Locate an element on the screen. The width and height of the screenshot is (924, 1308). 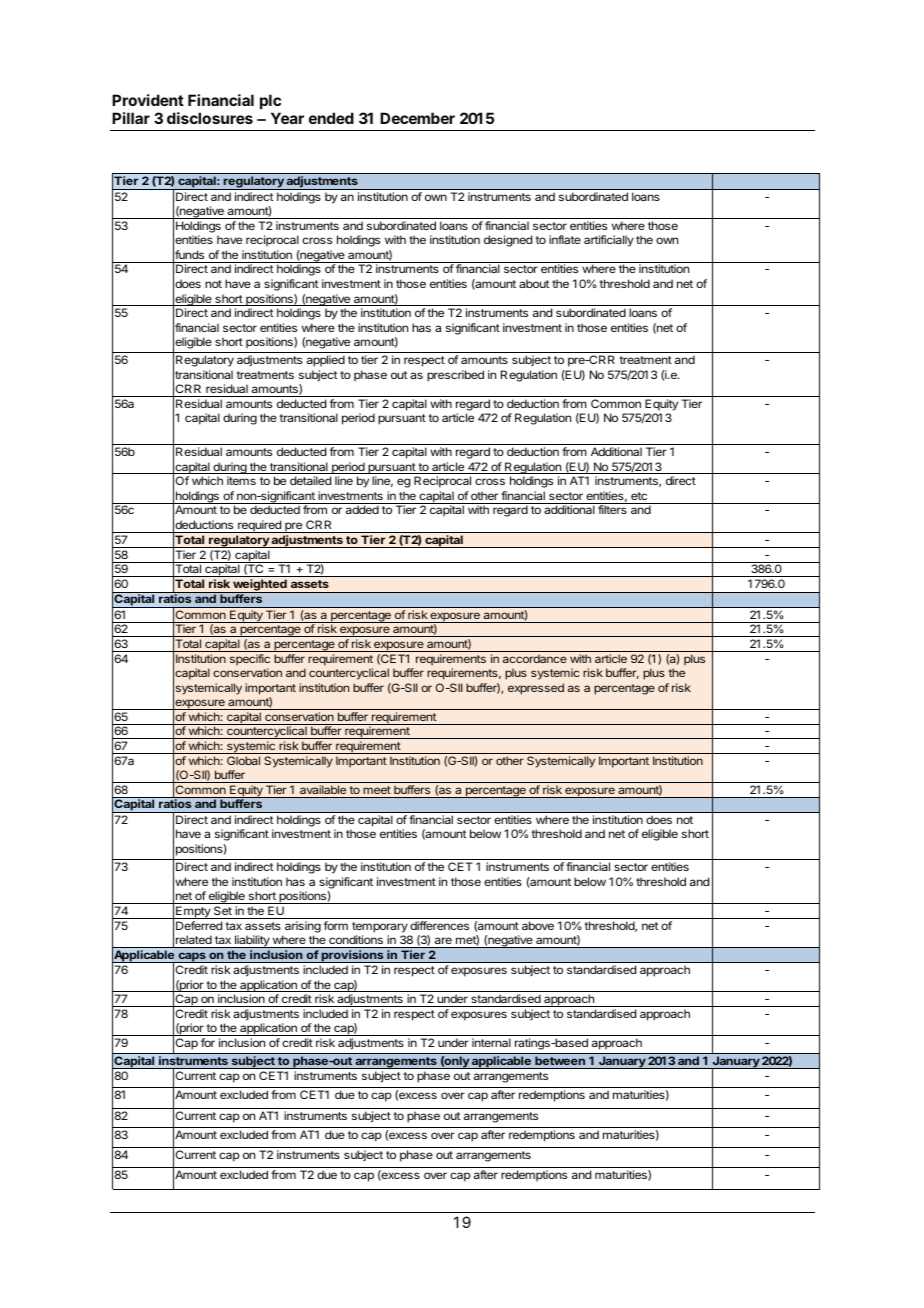
filters is located at coordinates (612, 509).
